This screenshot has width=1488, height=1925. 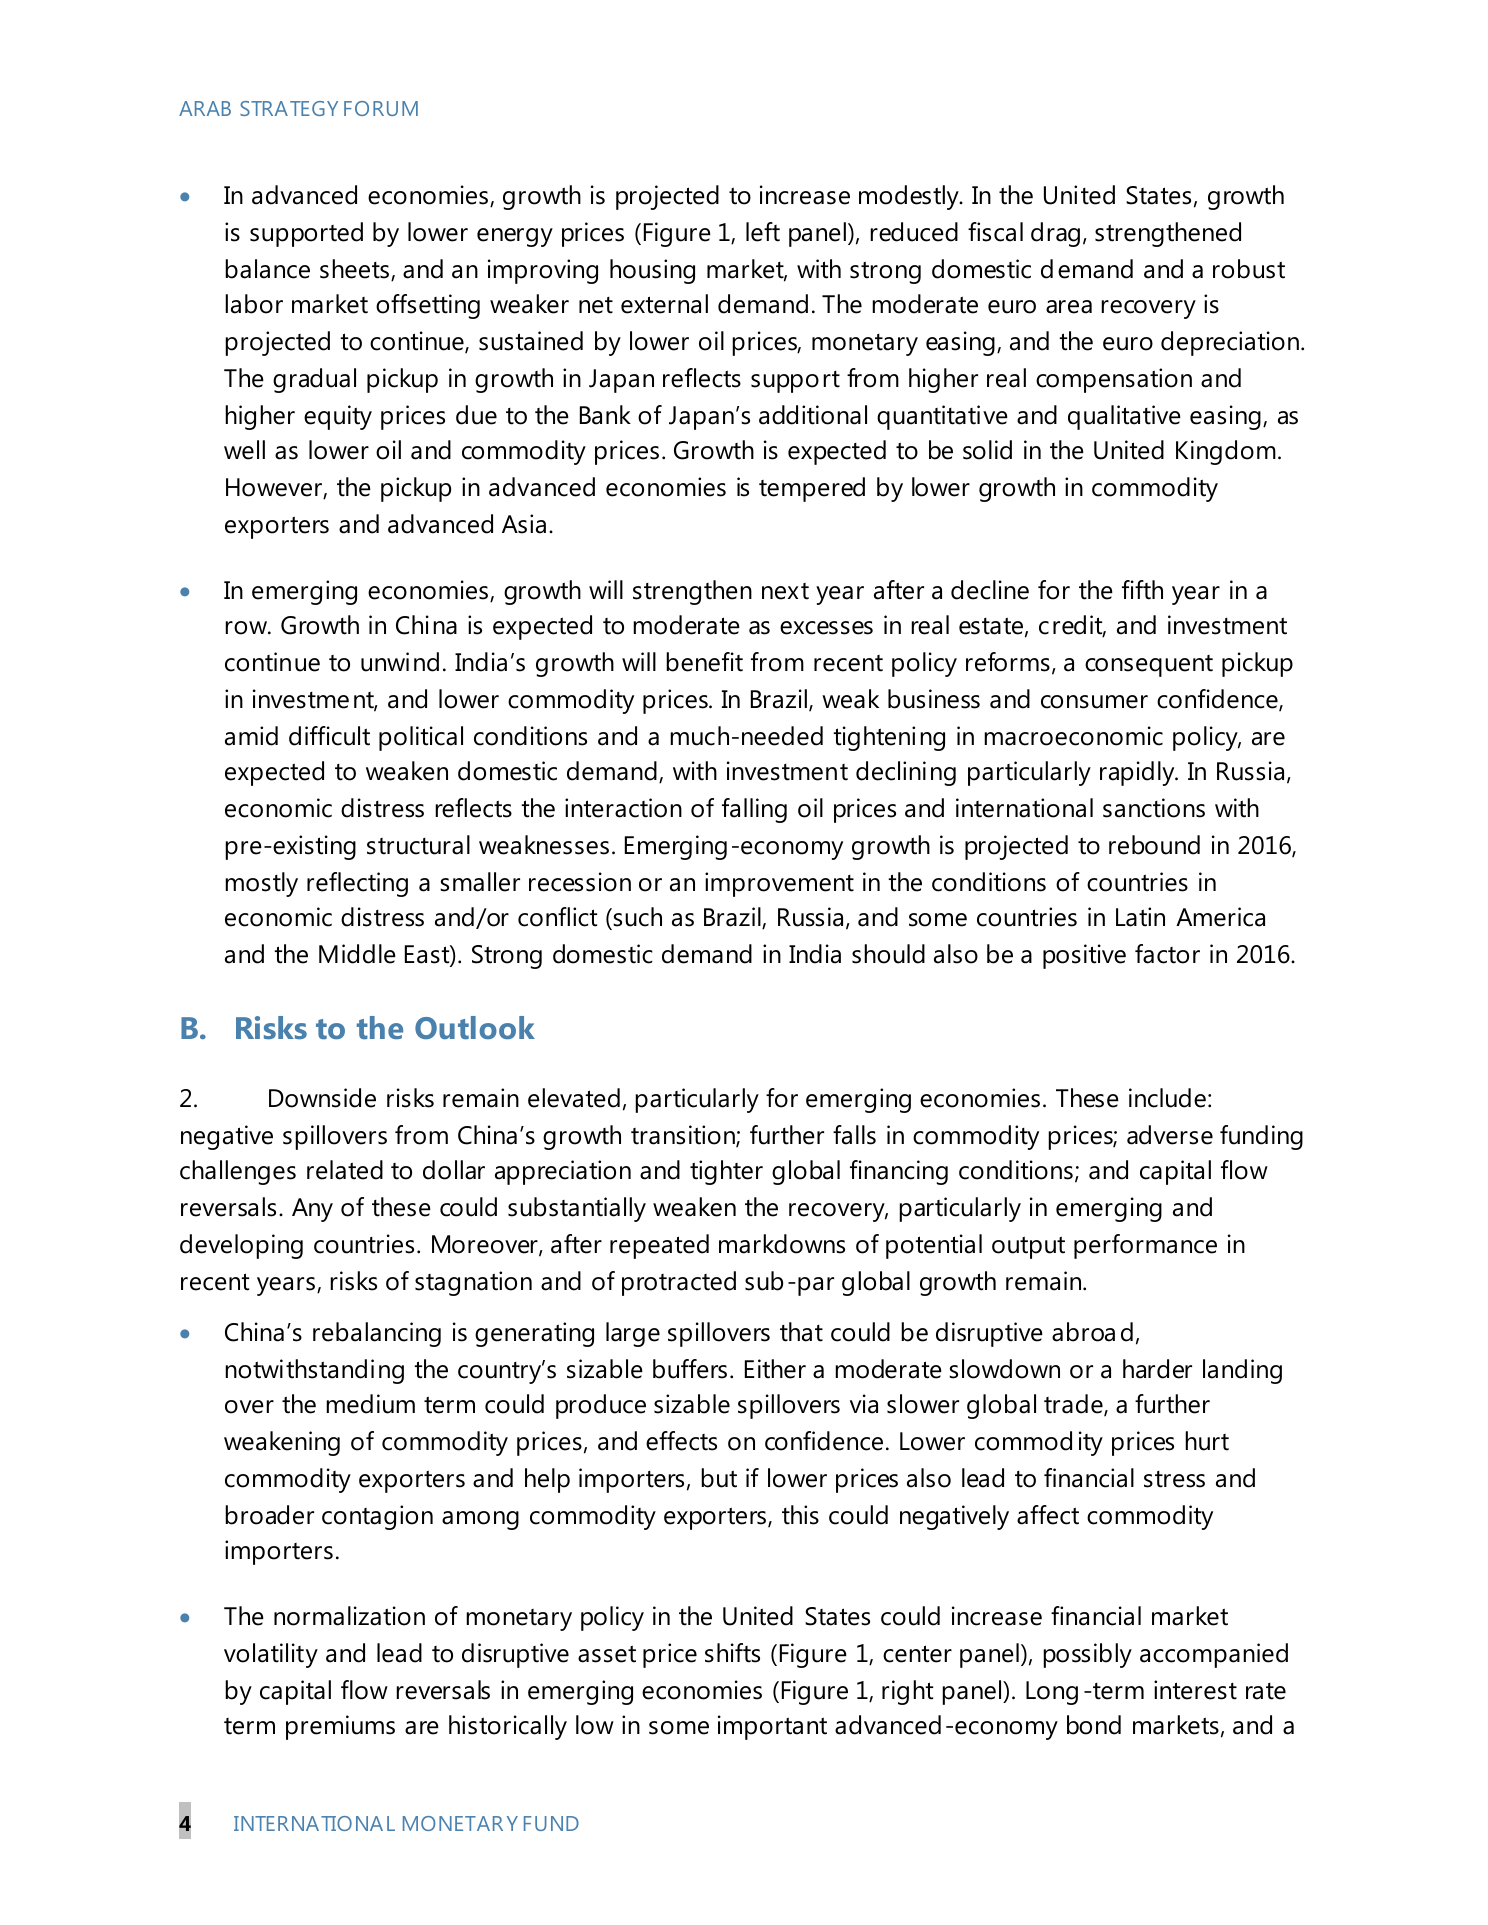 I want to click on However, so click(x=275, y=488).
